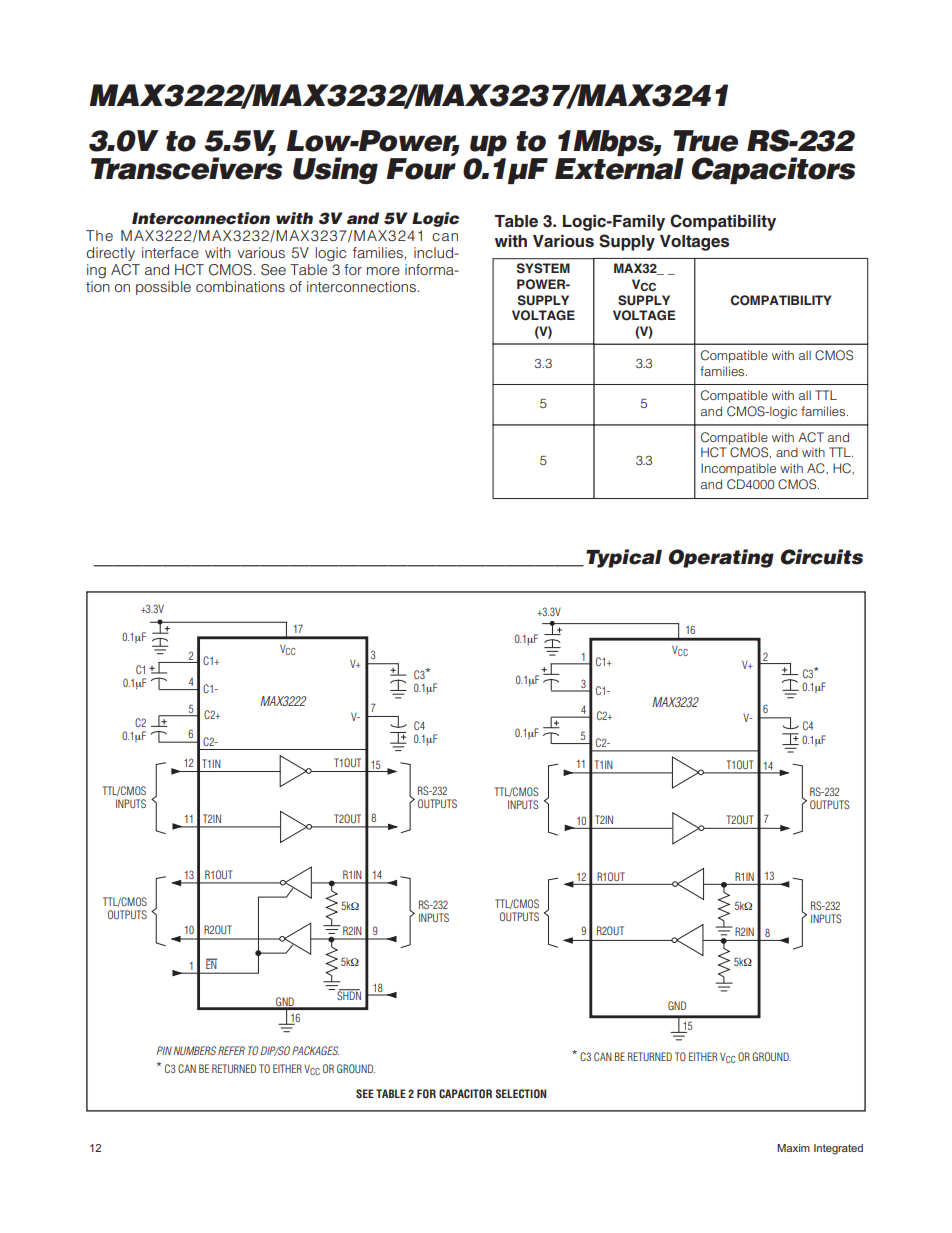 The image size is (952, 1233). What do you see at coordinates (793, 1148) in the screenshot?
I see `Maxim` at bounding box center [793, 1148].
